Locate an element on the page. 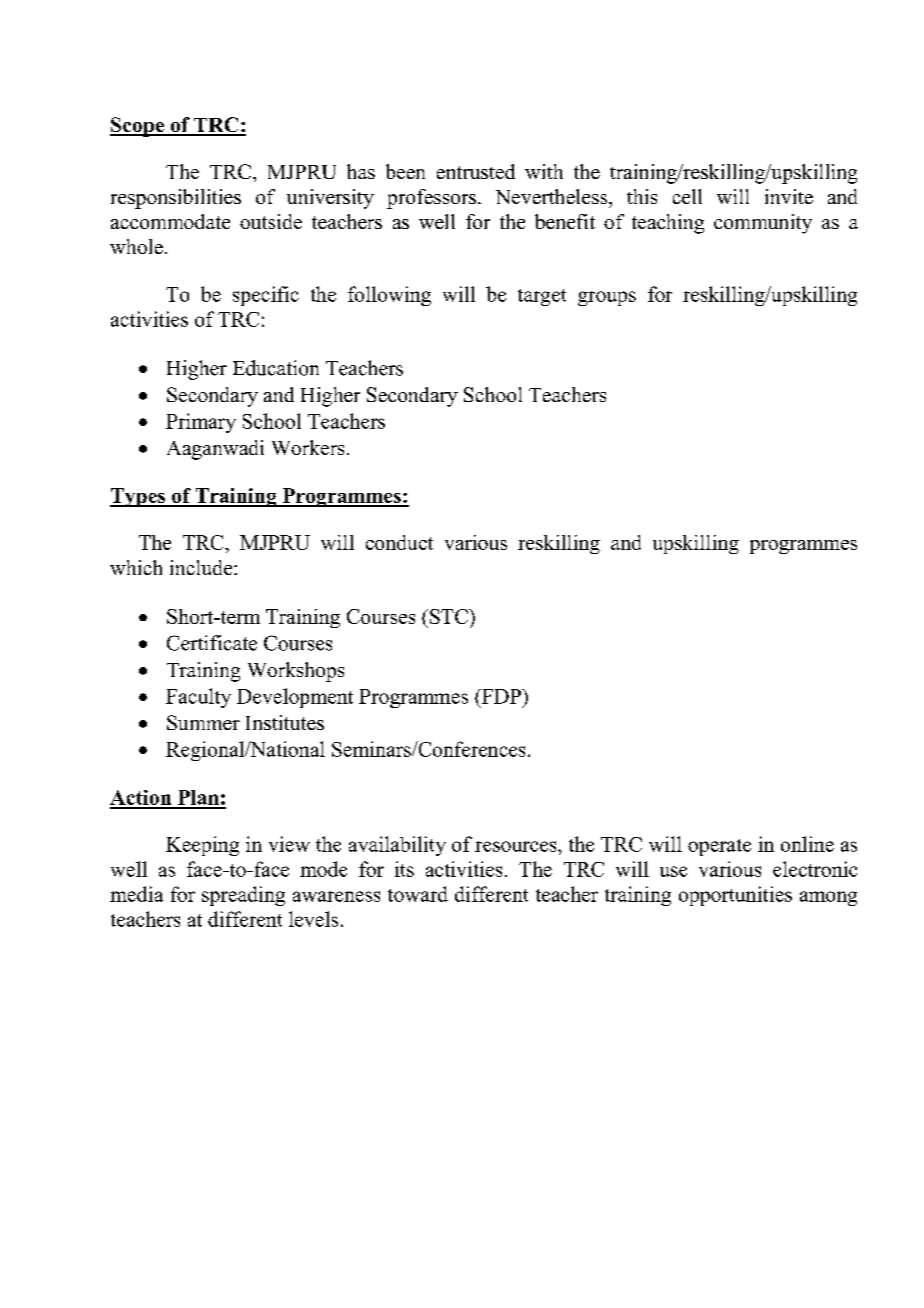 The width and height of the document is (924, 1308). entrusted is located at coordinates (476, 171).
